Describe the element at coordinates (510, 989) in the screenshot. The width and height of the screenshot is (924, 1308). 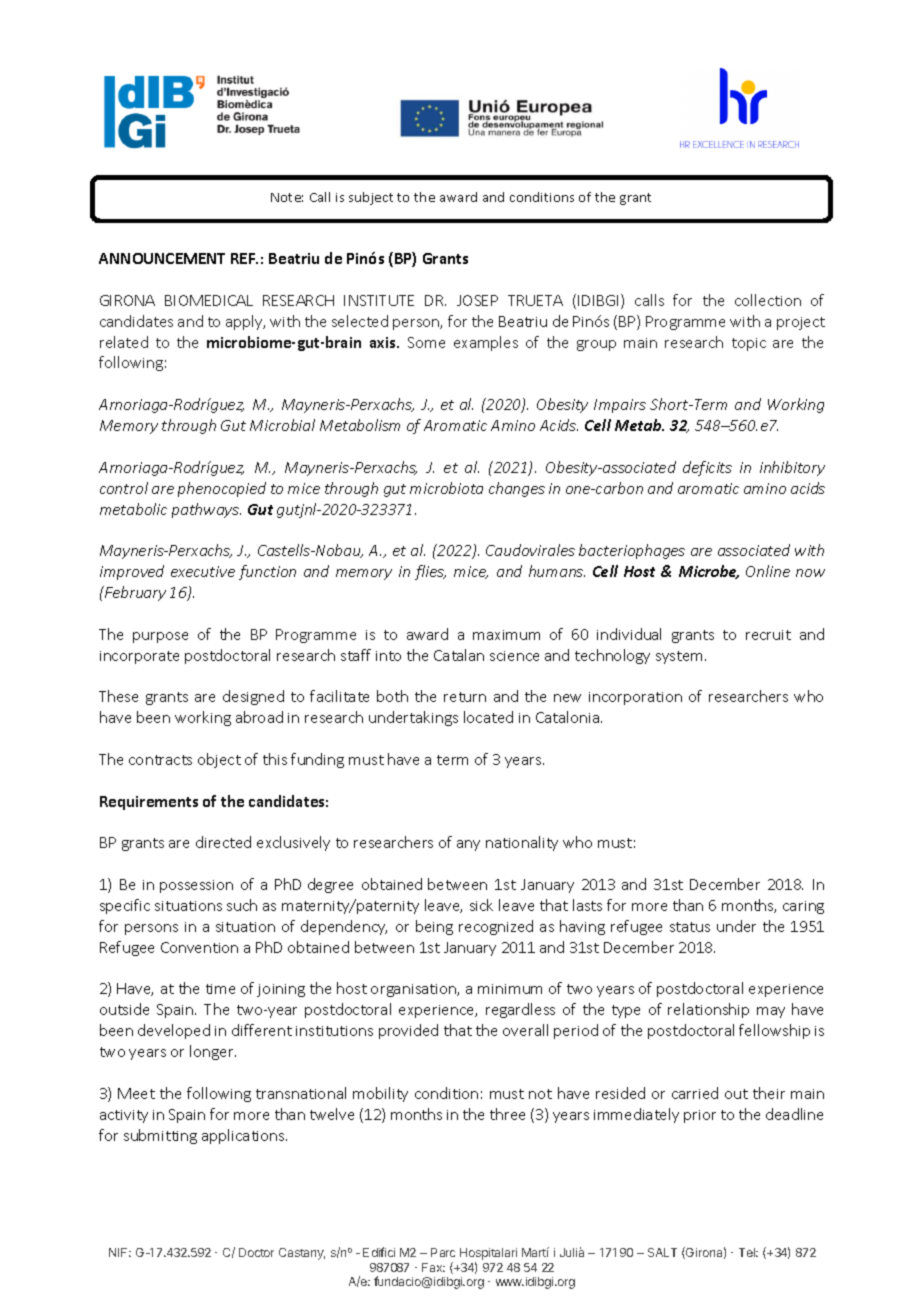
I see `minimum` at that location.
